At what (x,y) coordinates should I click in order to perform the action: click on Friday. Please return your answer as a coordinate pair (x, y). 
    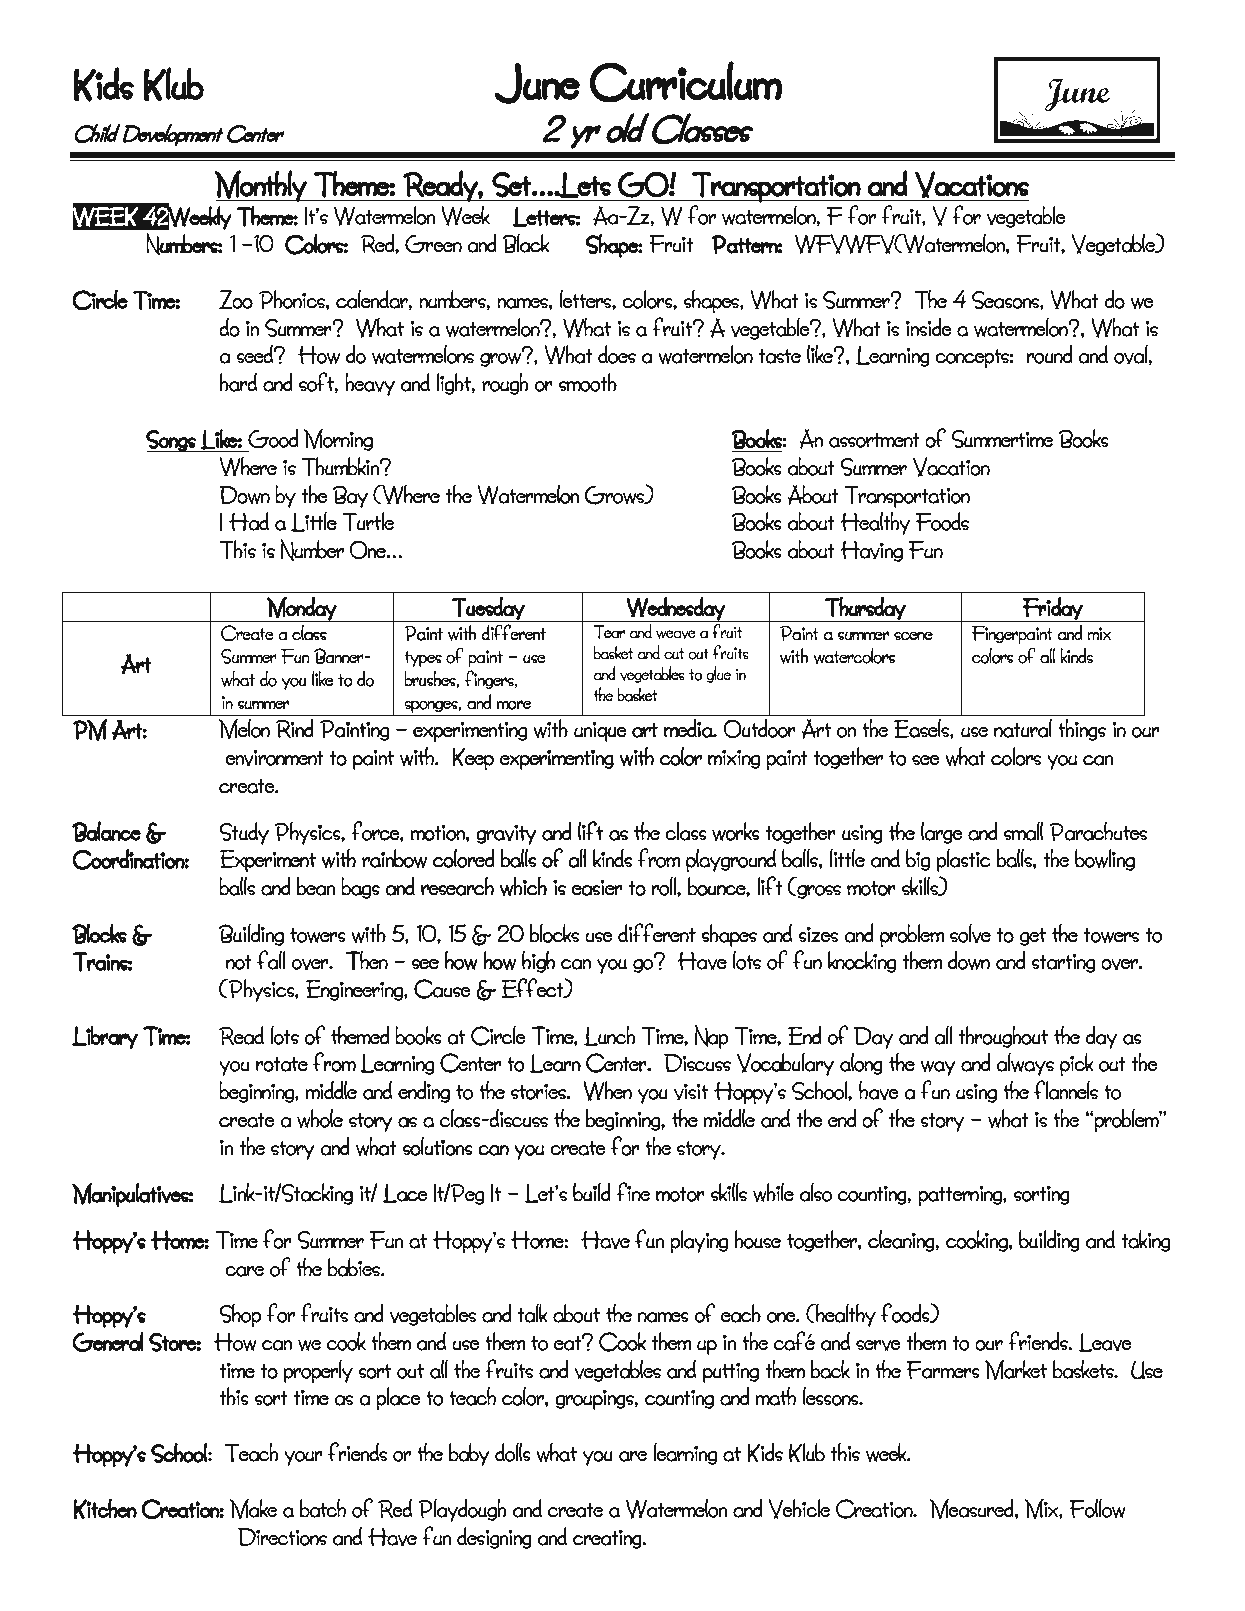
    Looking at the image, I should click on (1053, 609).
